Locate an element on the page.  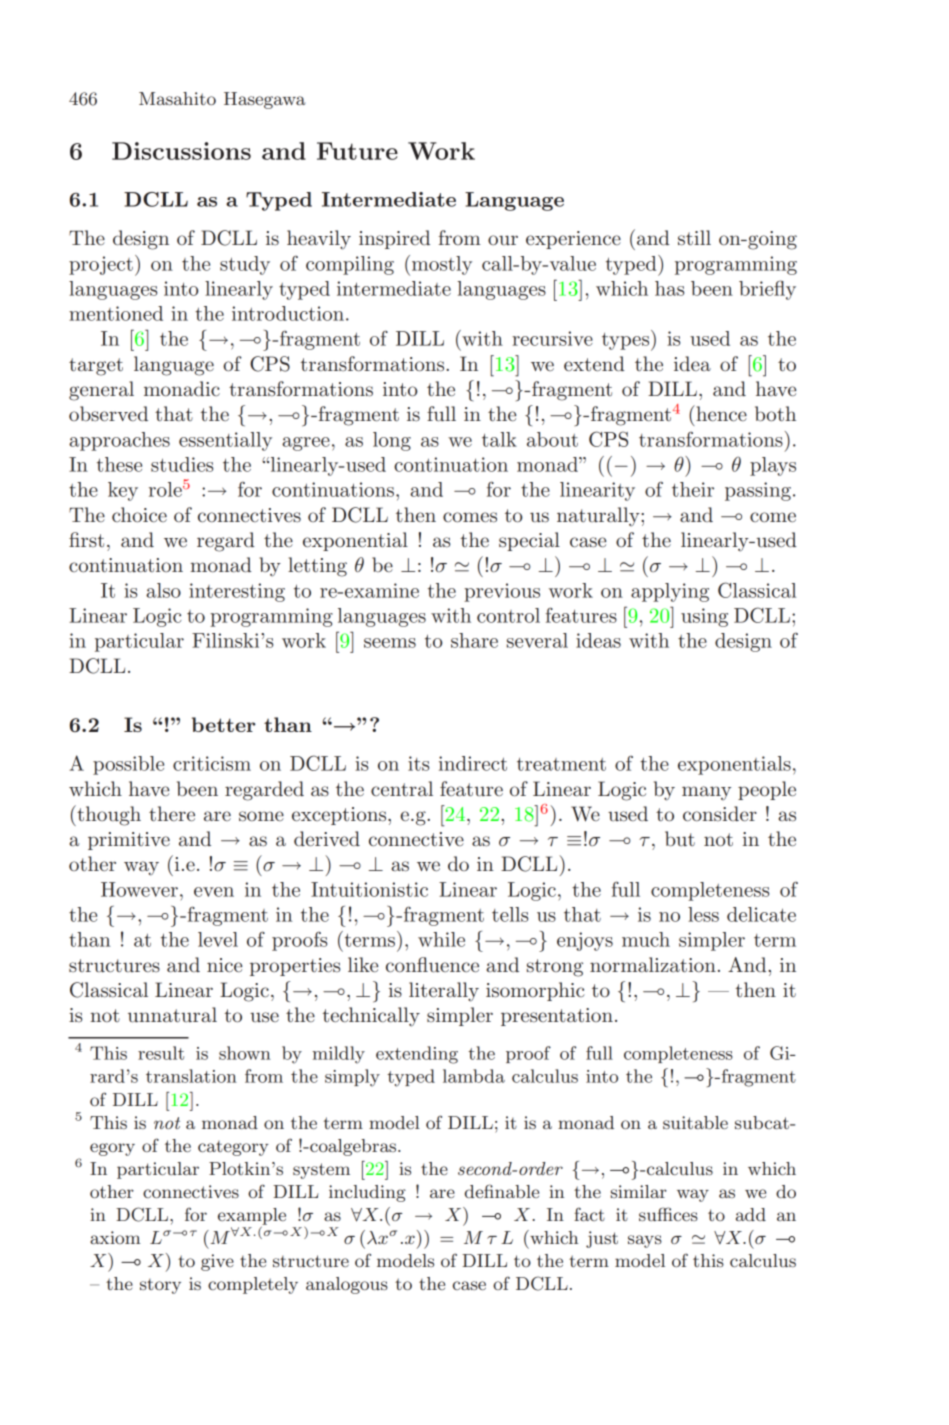
Discussions is located at coordinates (181, 151).
